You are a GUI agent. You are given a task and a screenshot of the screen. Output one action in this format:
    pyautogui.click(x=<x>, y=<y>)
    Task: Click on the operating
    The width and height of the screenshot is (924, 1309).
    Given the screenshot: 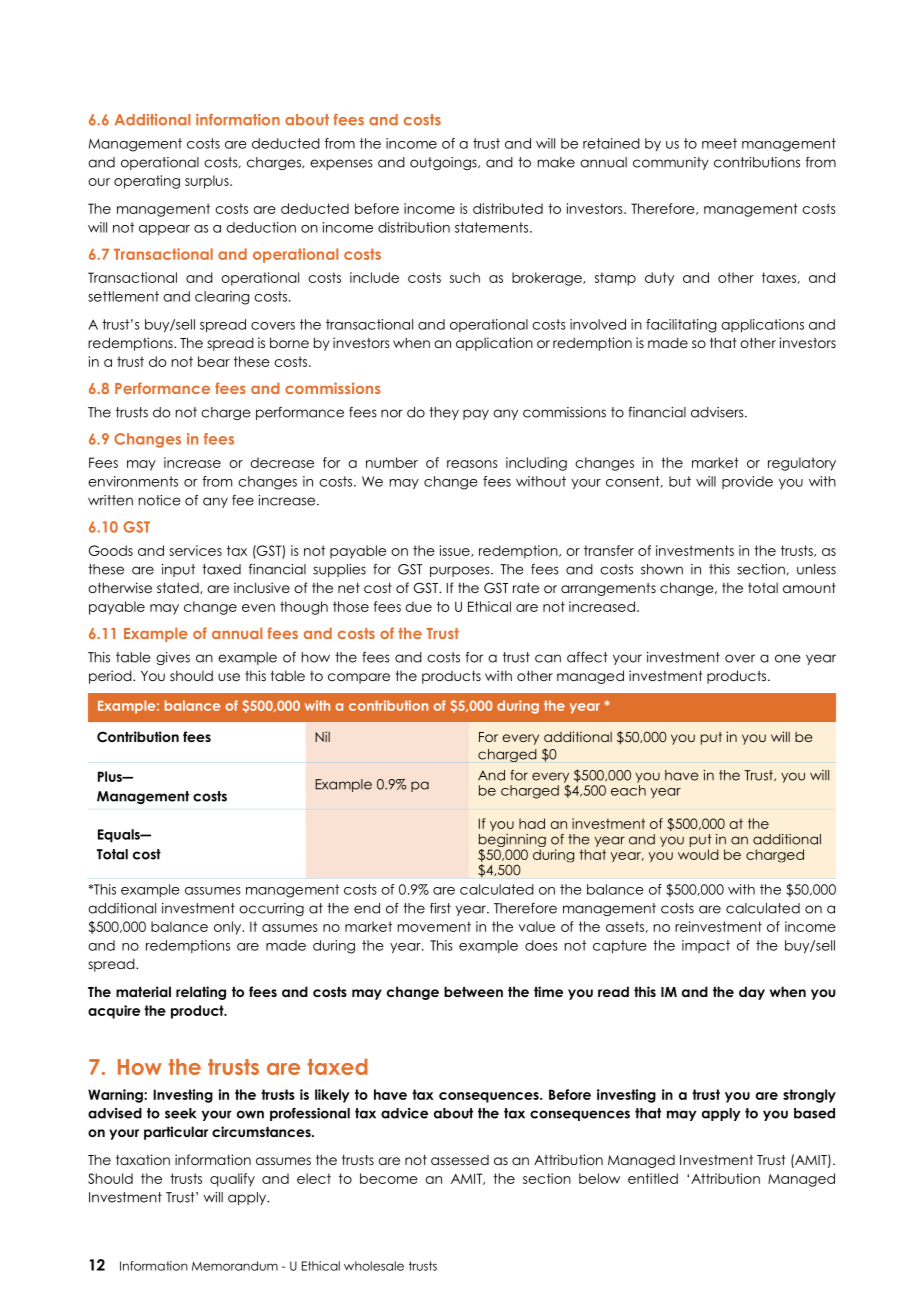 What is the action you would take?
    pyautogui.click(x=147, y=182)
